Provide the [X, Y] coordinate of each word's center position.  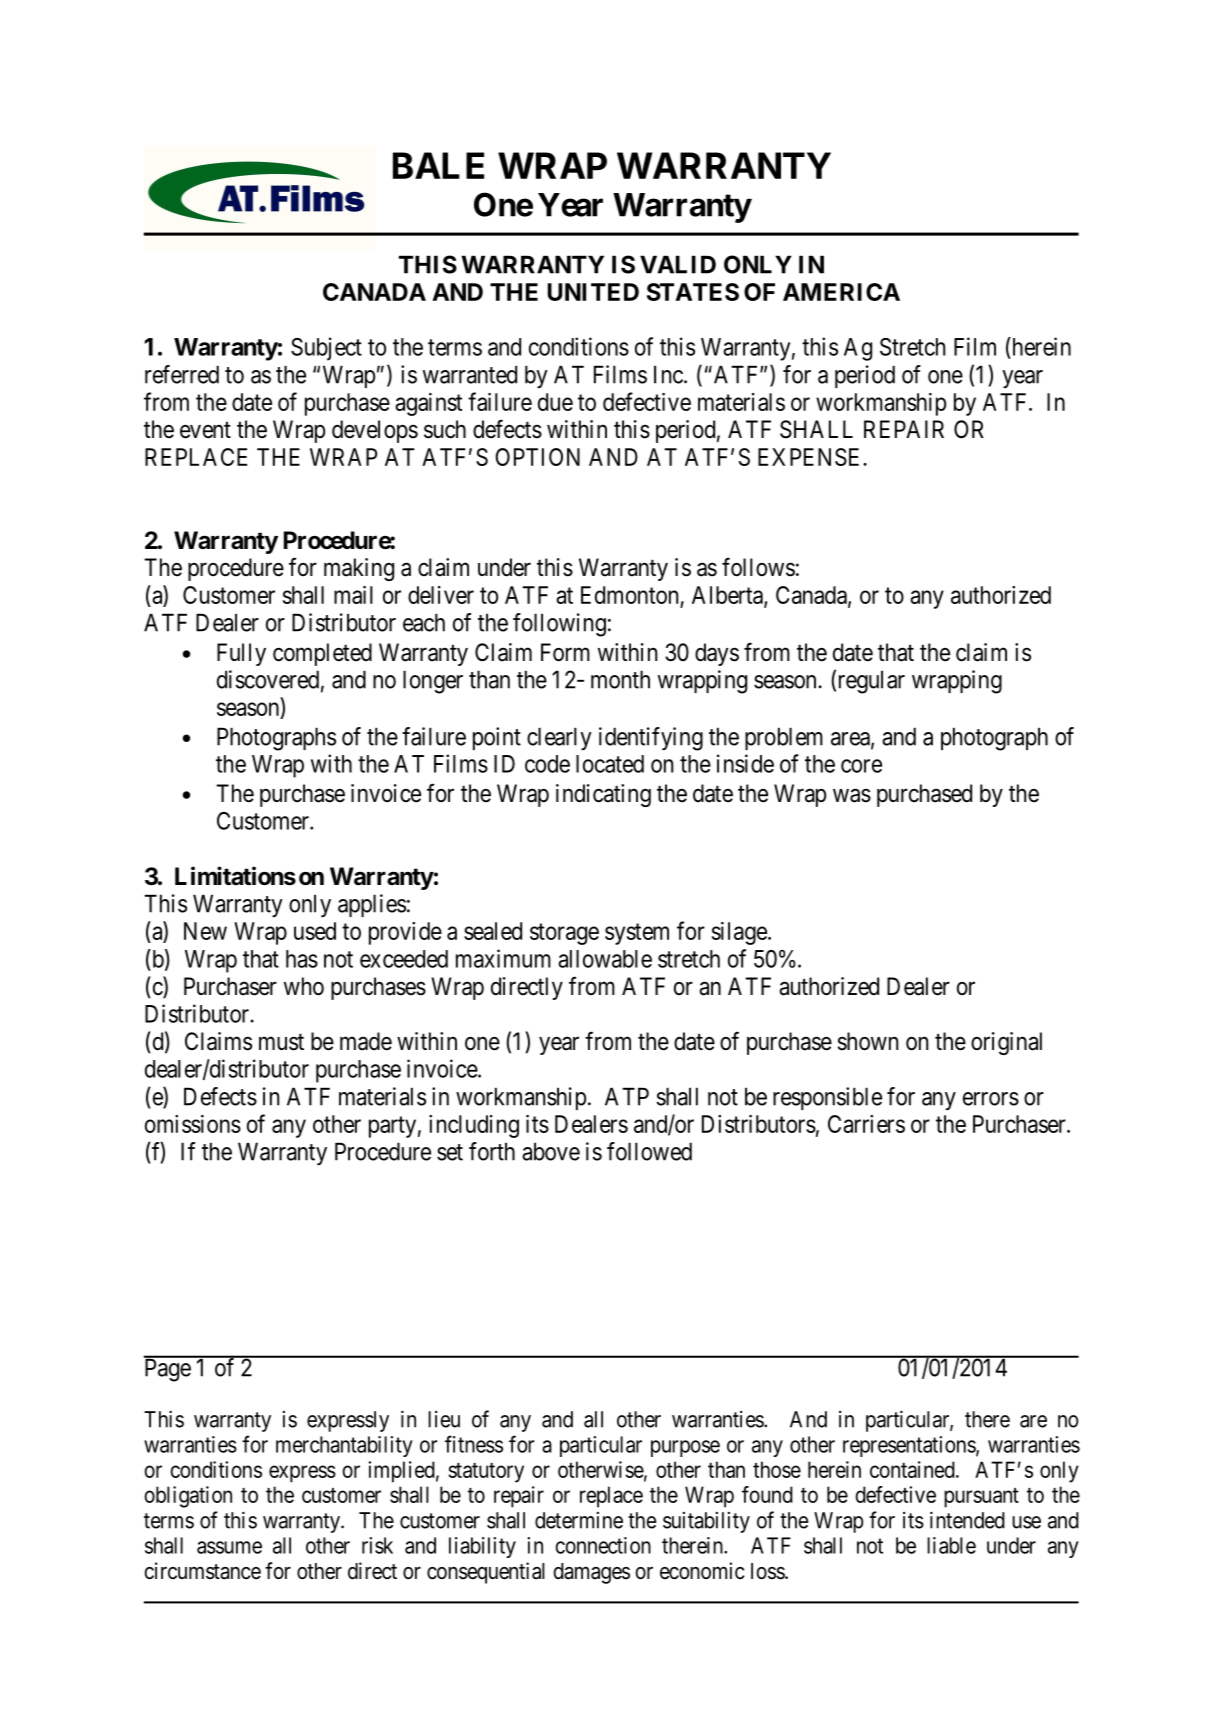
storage [564, 934]
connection [603, 1545]
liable [951, 1545]
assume [229, 1547]
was [852, 796]
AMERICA [841, 292]
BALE [438, 165]
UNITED [593, 292]
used [315, 931]
